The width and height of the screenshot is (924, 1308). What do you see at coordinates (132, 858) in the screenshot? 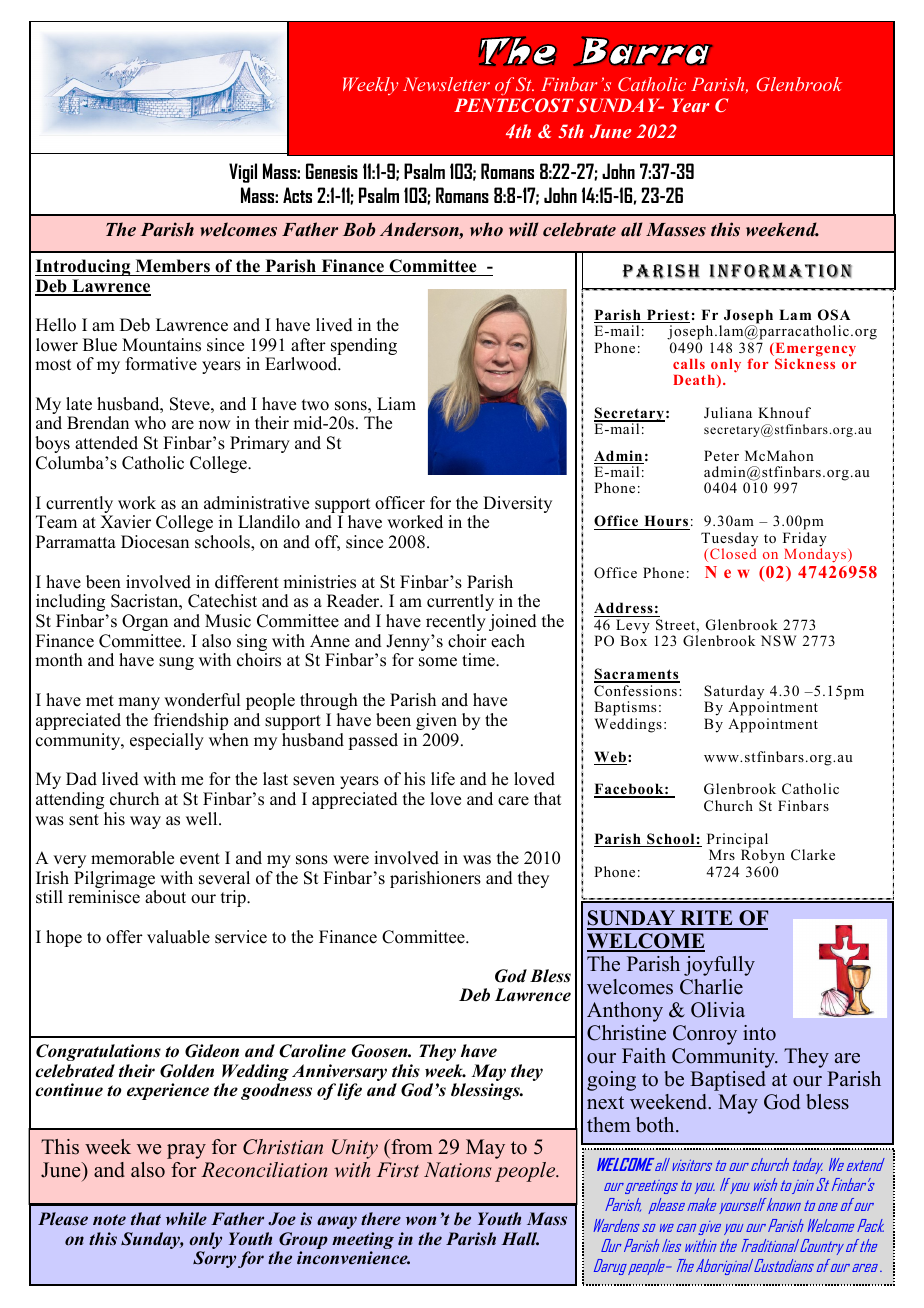
I see `memorable` at bounding box center [132, 858].
